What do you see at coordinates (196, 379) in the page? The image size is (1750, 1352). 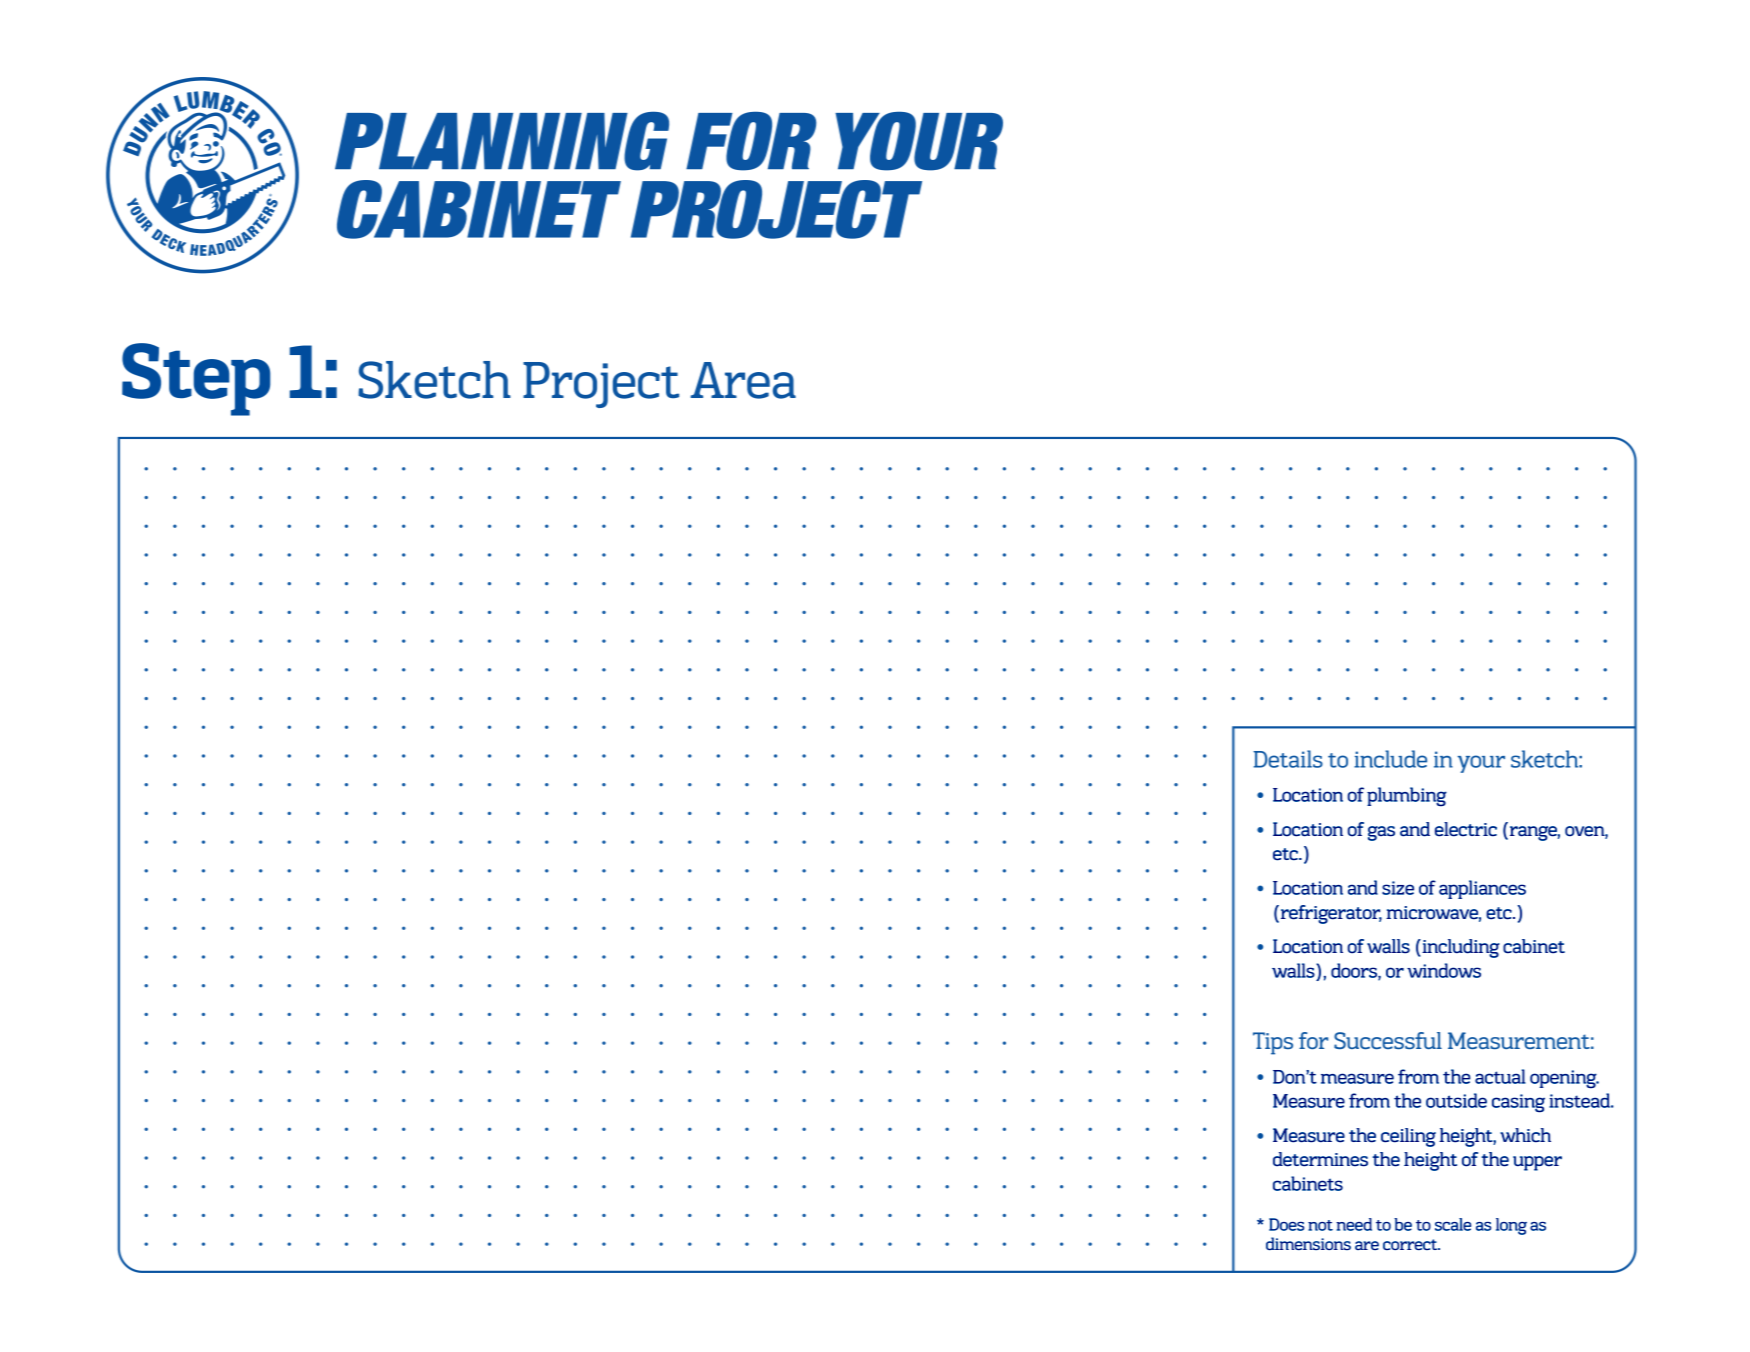 I see `Step` at bounding box center [196, 379].
